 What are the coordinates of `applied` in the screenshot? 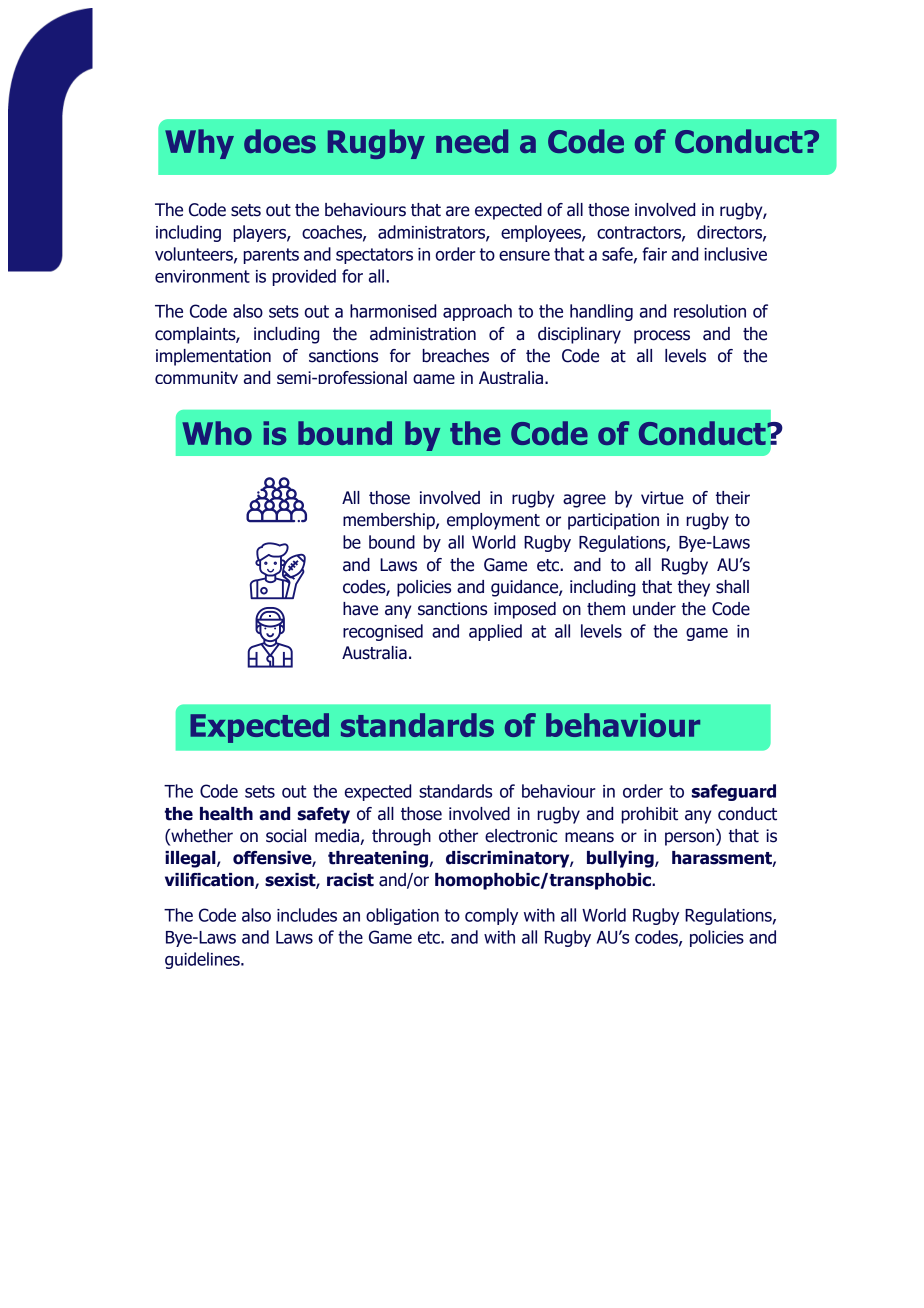 It's located at (495, 632).
